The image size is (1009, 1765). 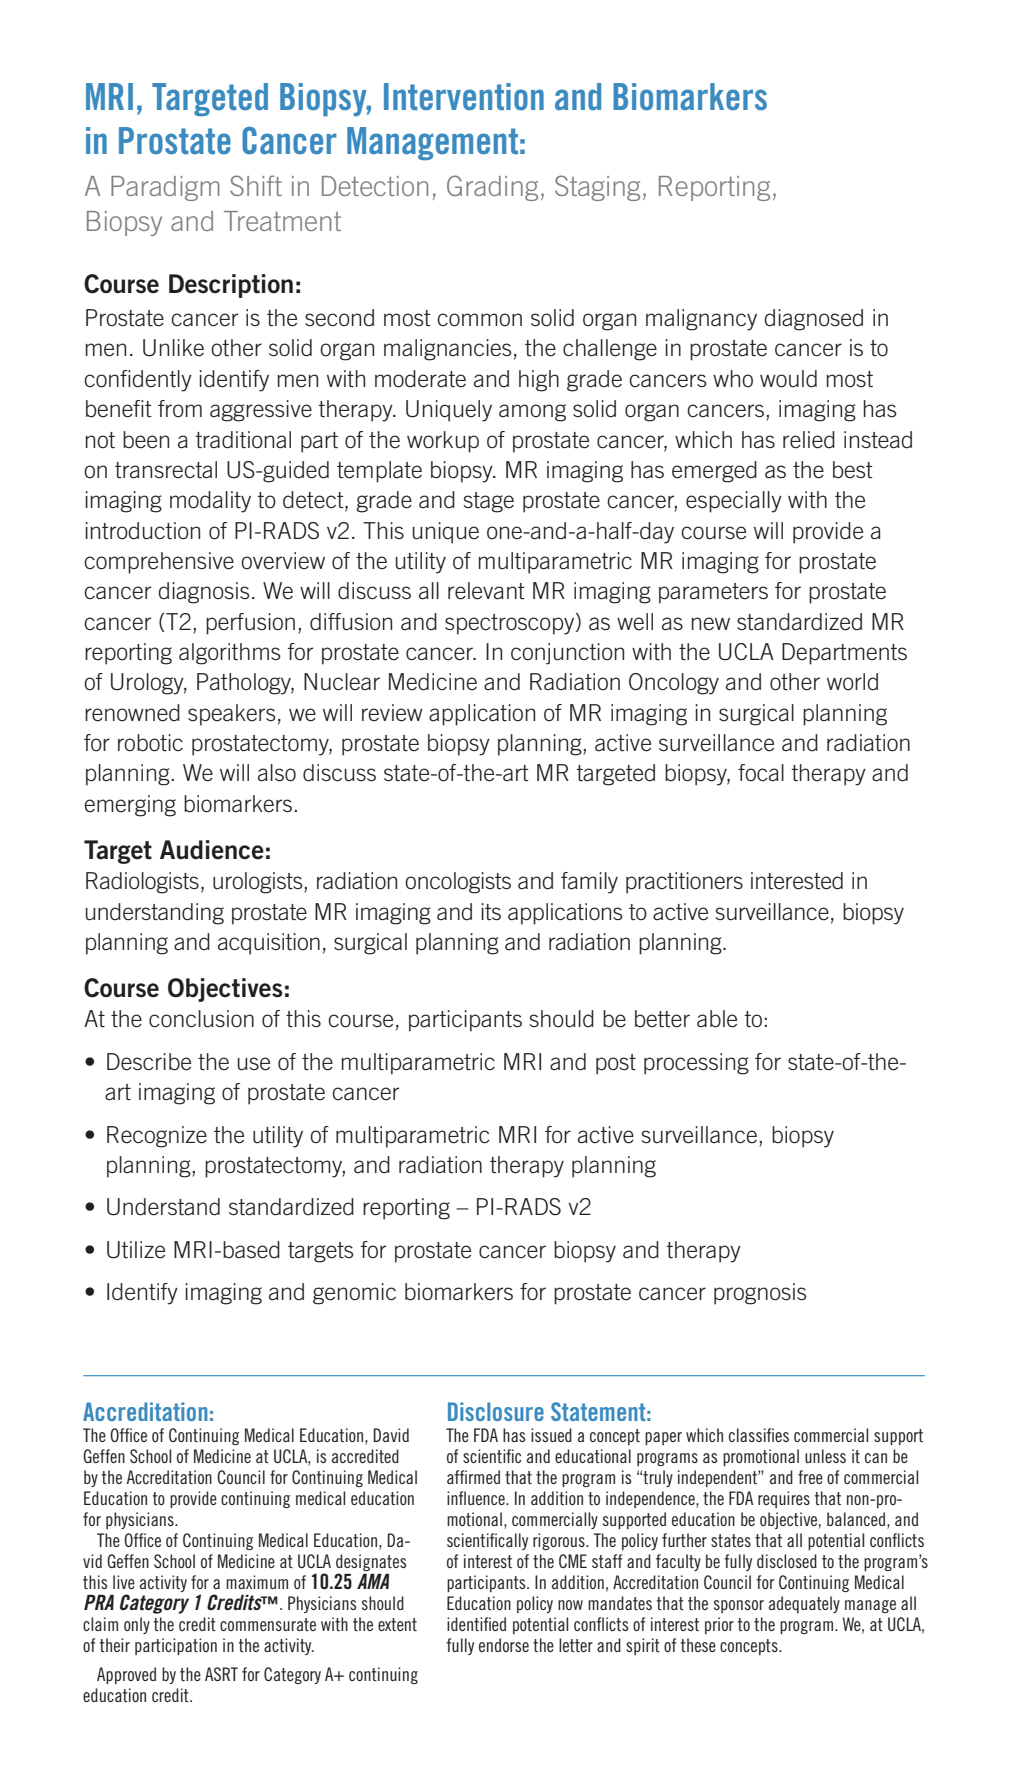 What do you see at coordinates (813, 320) in the image?
I see `diagnosed` at bounding box center [813, 320].
